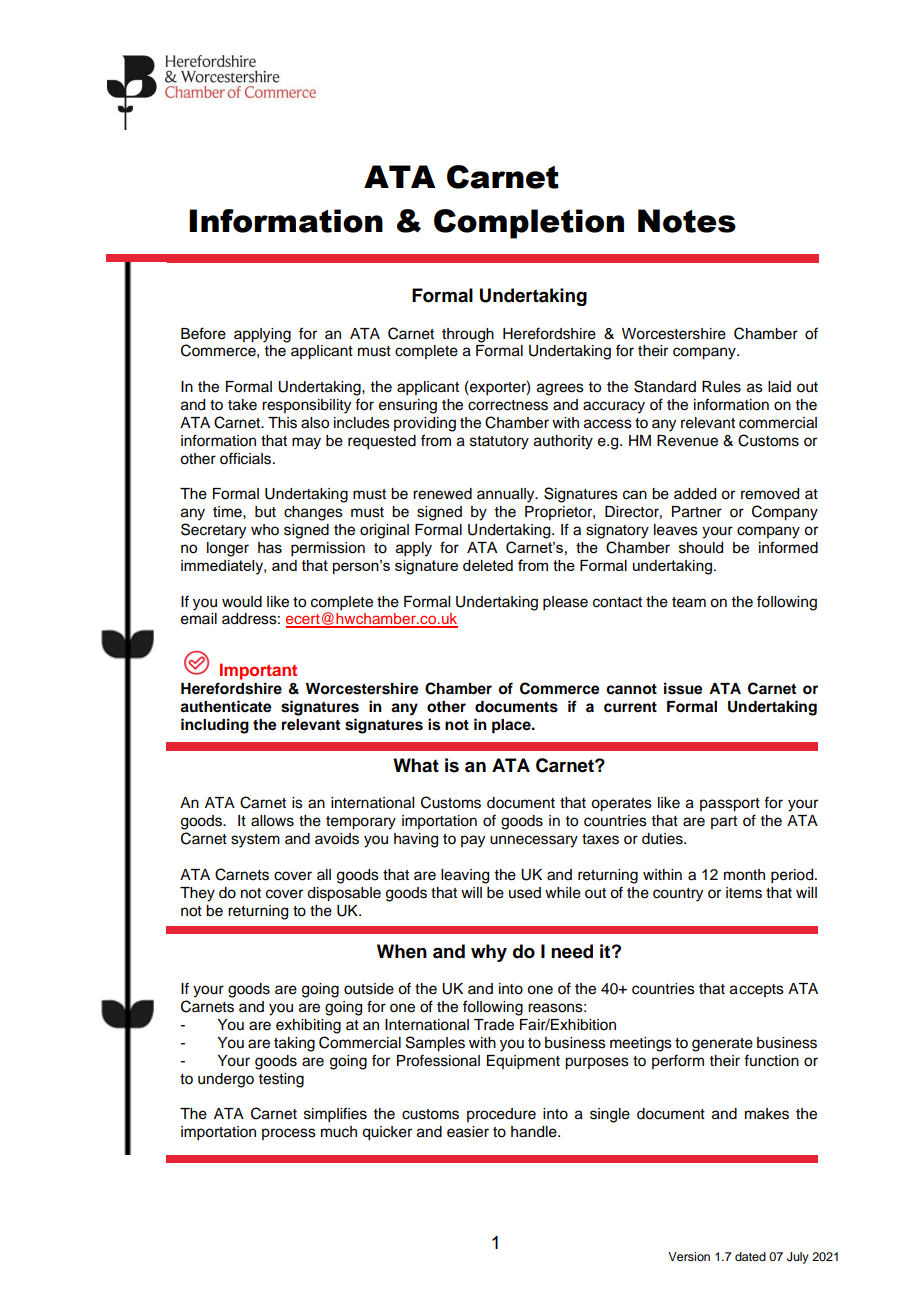  What do you see at coordinates (270, 548) in the image?
I see `has` at bounding box center [270, 548].
